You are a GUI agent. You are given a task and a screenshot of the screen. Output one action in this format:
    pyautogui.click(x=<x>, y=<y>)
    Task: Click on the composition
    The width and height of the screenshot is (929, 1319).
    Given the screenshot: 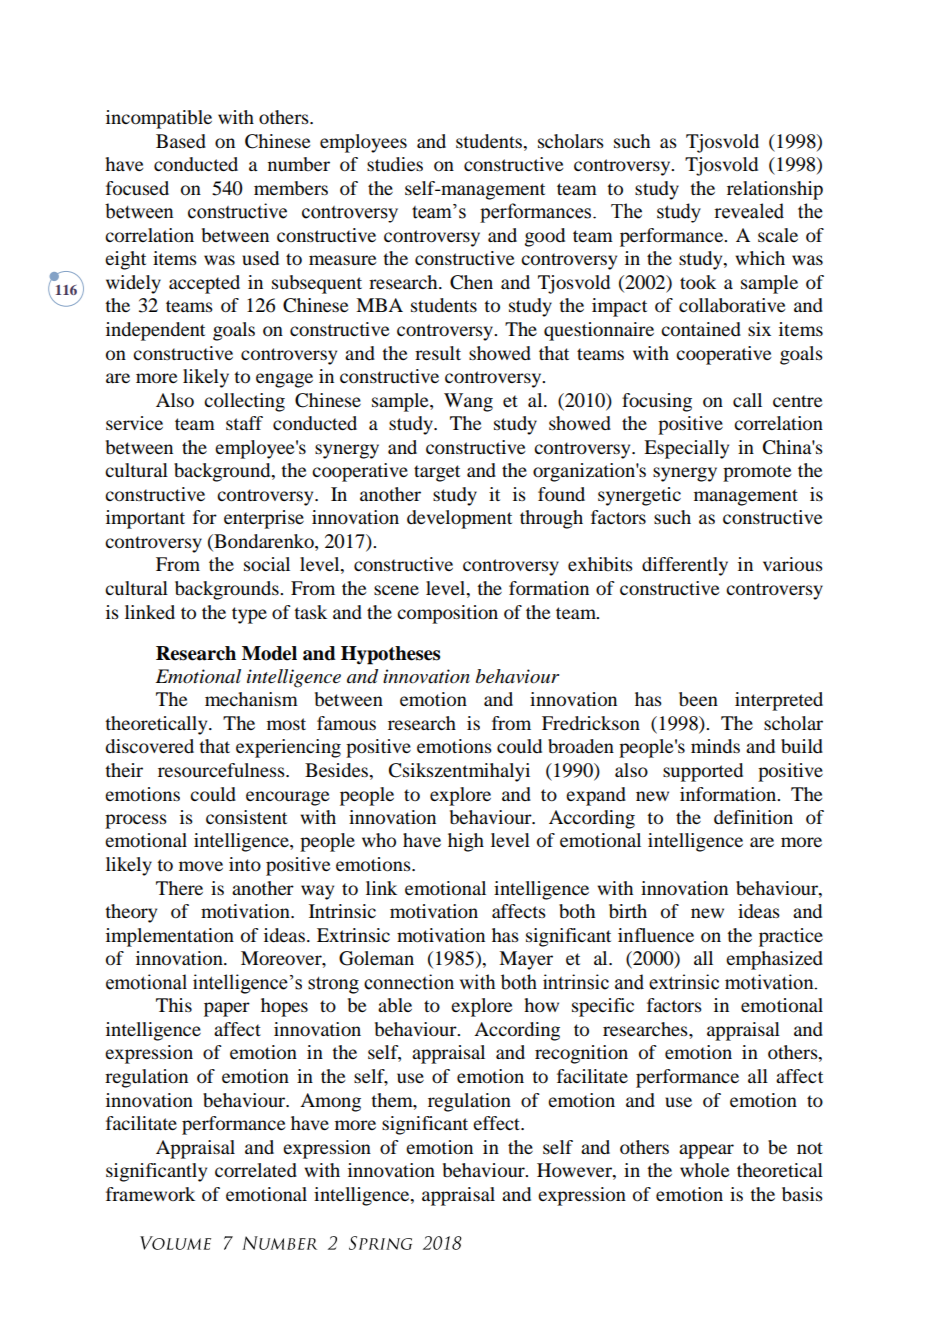 What is the action you would take?
    pyautogui.click(x=447, y=614)
